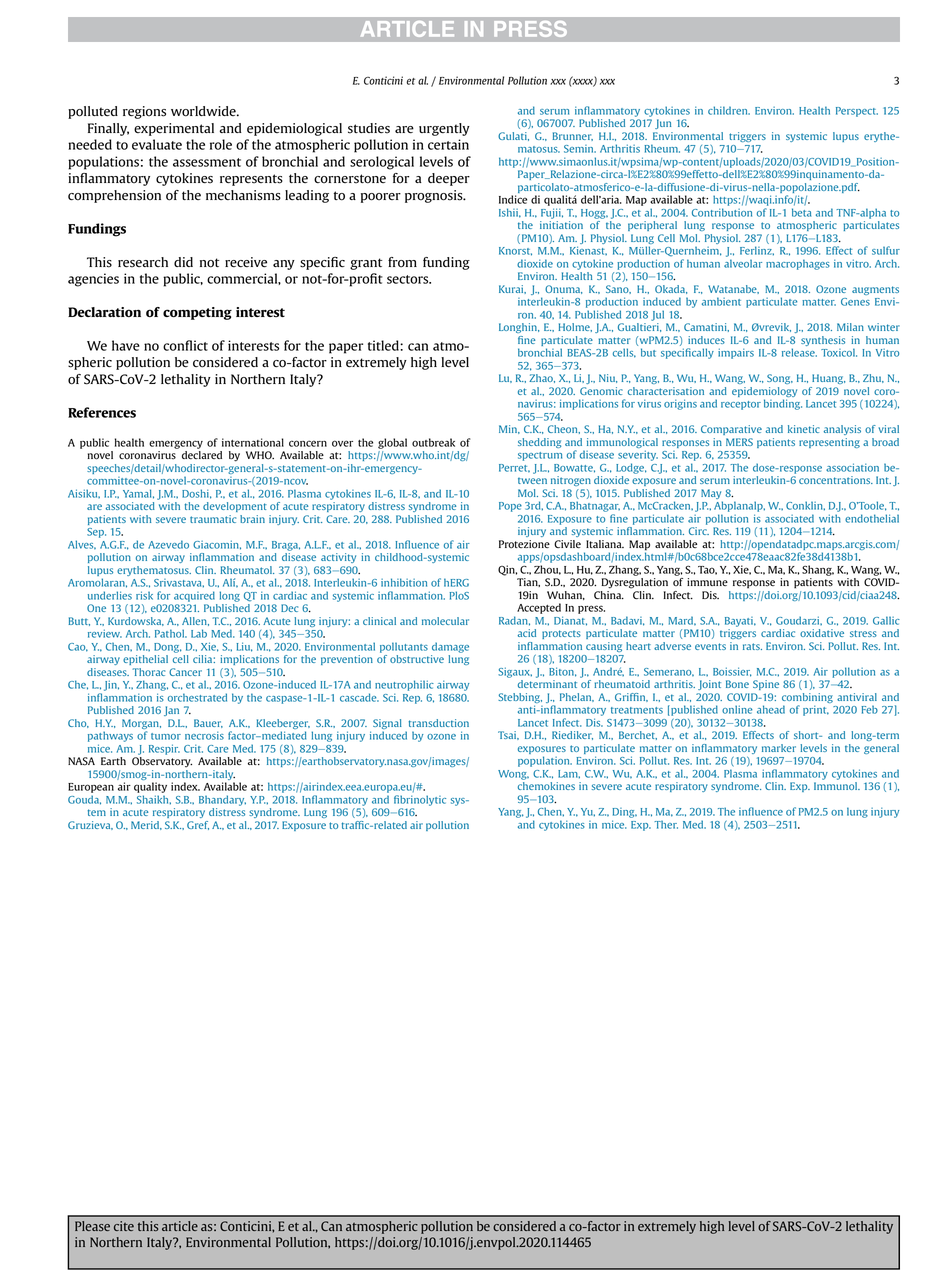  Describe the element at coordinates (450, 647) in the screenshot. I see `damage` at that location.
